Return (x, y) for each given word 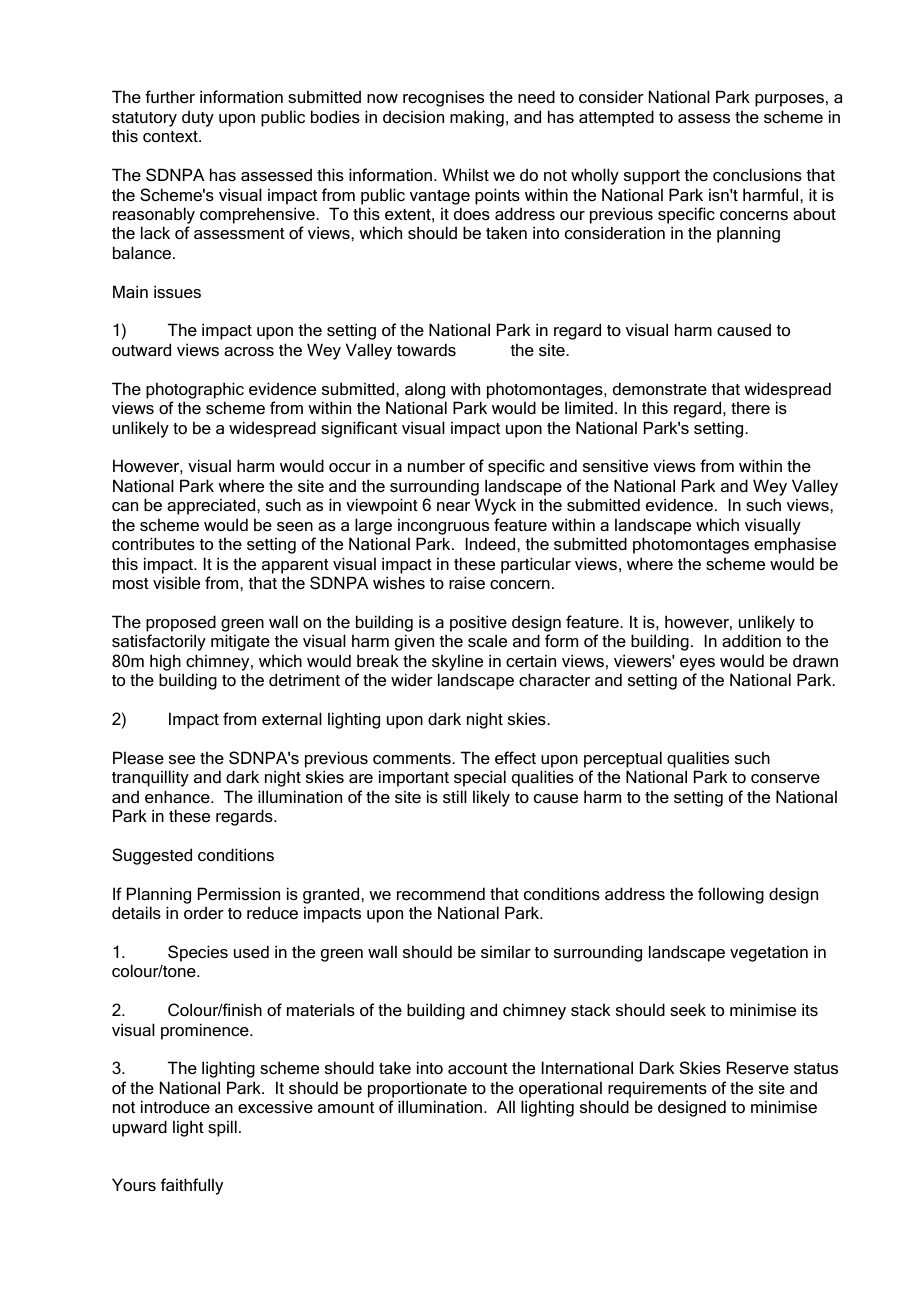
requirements (657, 1089)
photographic (195, 390)
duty (198, 118)
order (204, 912)
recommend (441, 893)
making (477, 118)
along (425, 390)
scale (487, 640)
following (731, 895)
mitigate (240, 642)
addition (751, 640)
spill (222, 1128)
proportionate (417, 1089)
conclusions (757, 174)
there (750, 407)
